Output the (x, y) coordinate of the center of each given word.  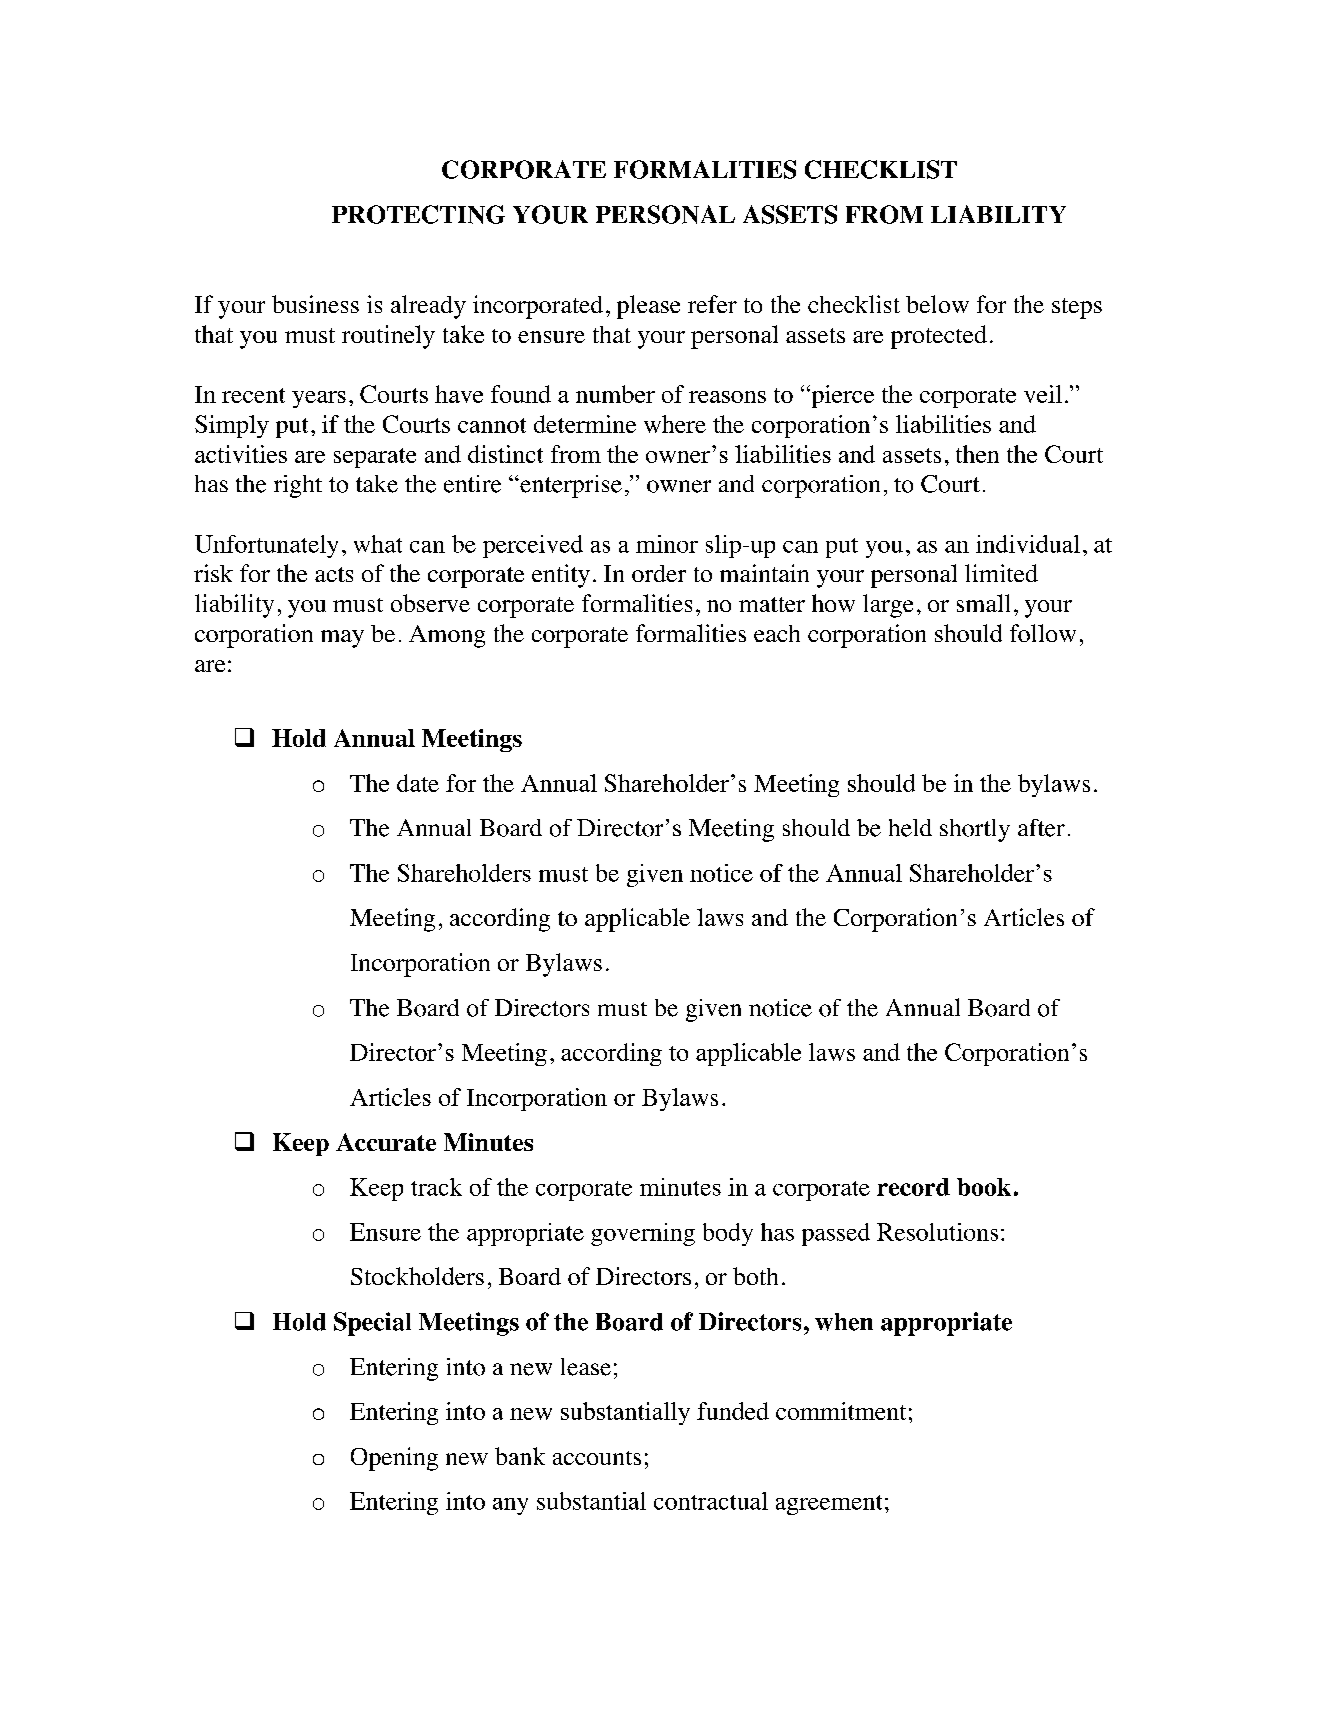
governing (643, 1234)
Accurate (386, 1142)
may (342, 639)
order (659, 573)
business (315, 304)
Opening (394, 1459)
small (983, 603)
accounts (597, 1458)
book (984, 1187)
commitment (841, 1411)
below (937, 304)
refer (712, 304)
